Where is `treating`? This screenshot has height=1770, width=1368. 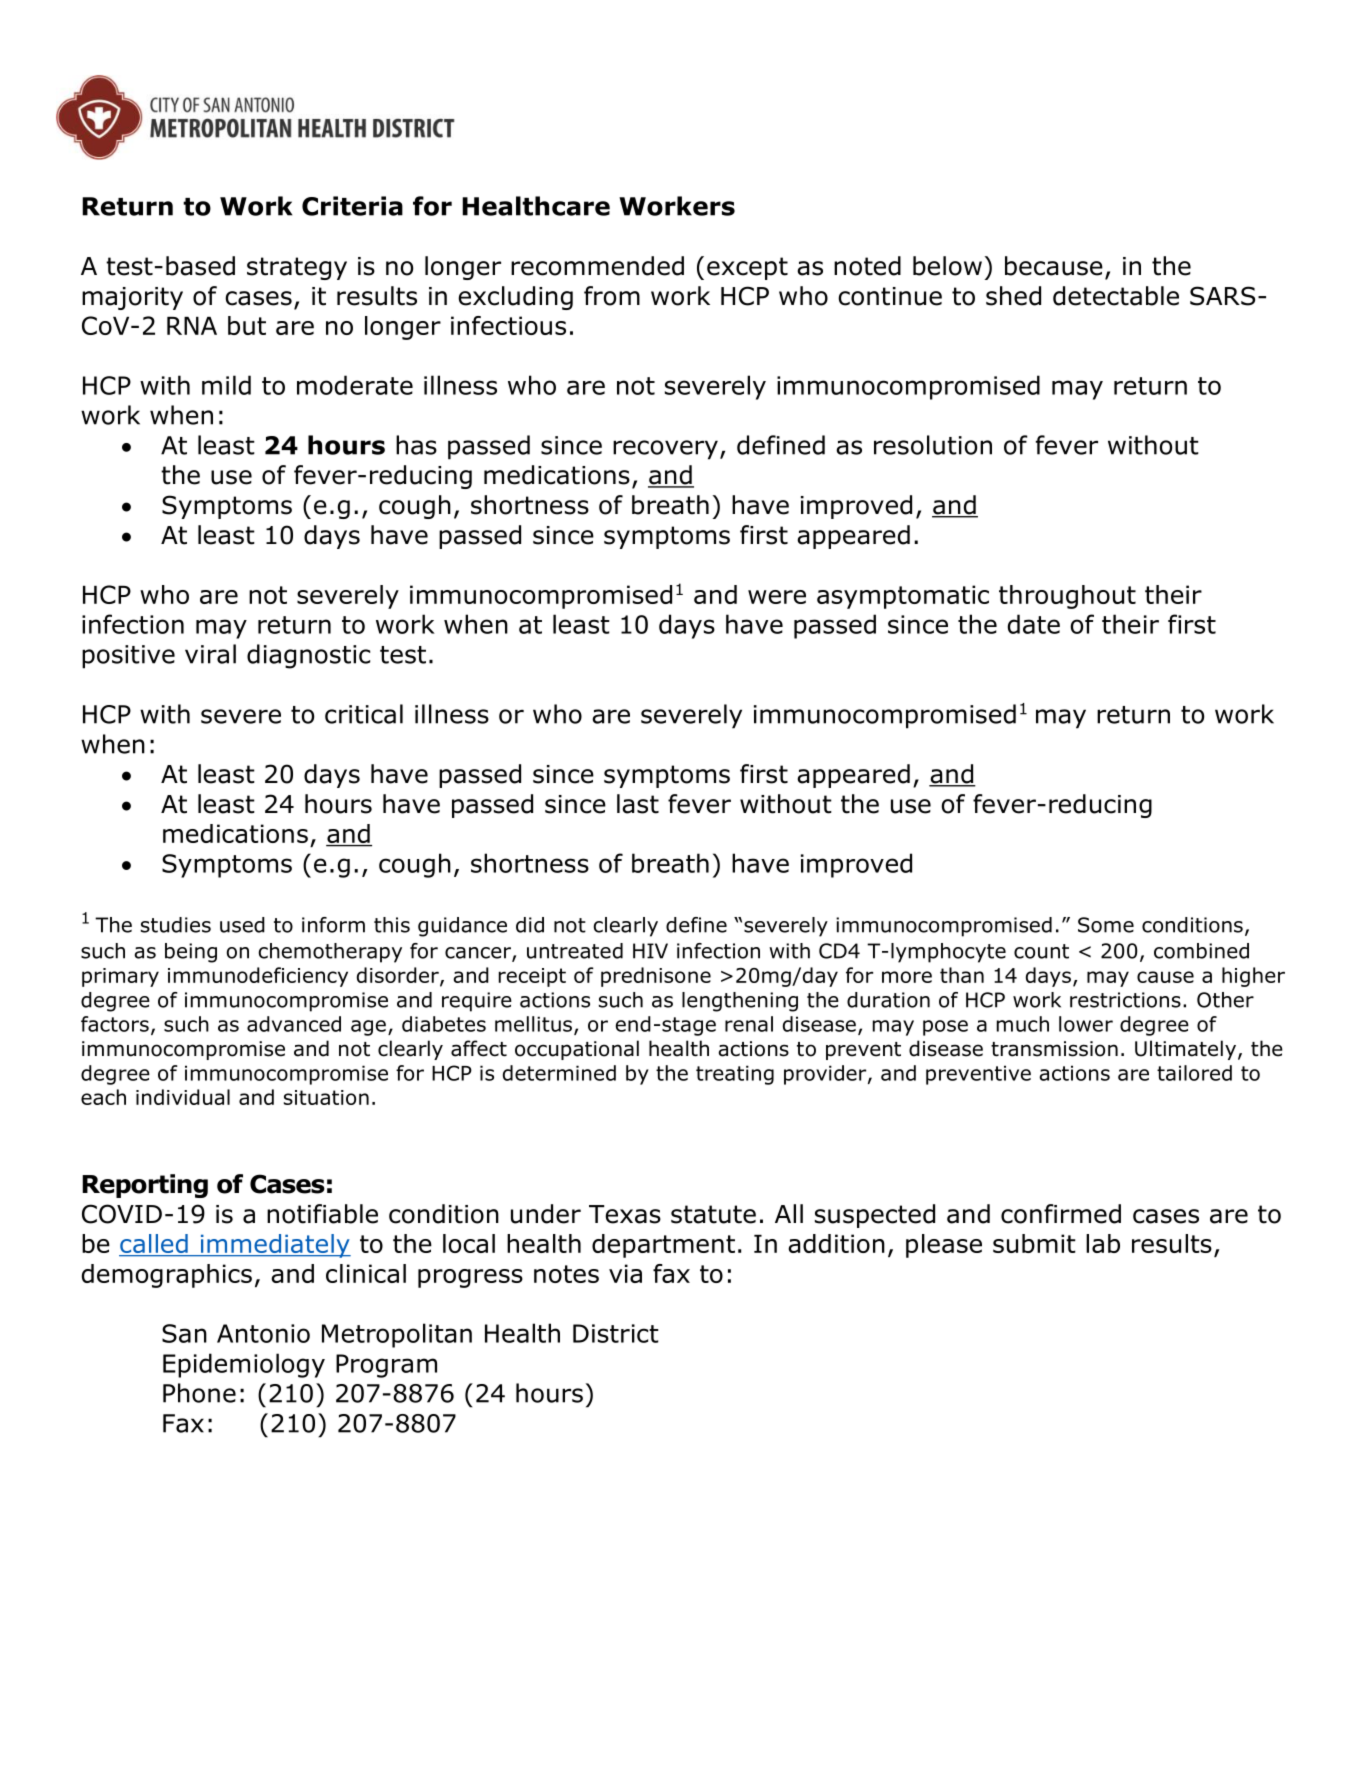
treating is located at coordinates (735, 1075).
